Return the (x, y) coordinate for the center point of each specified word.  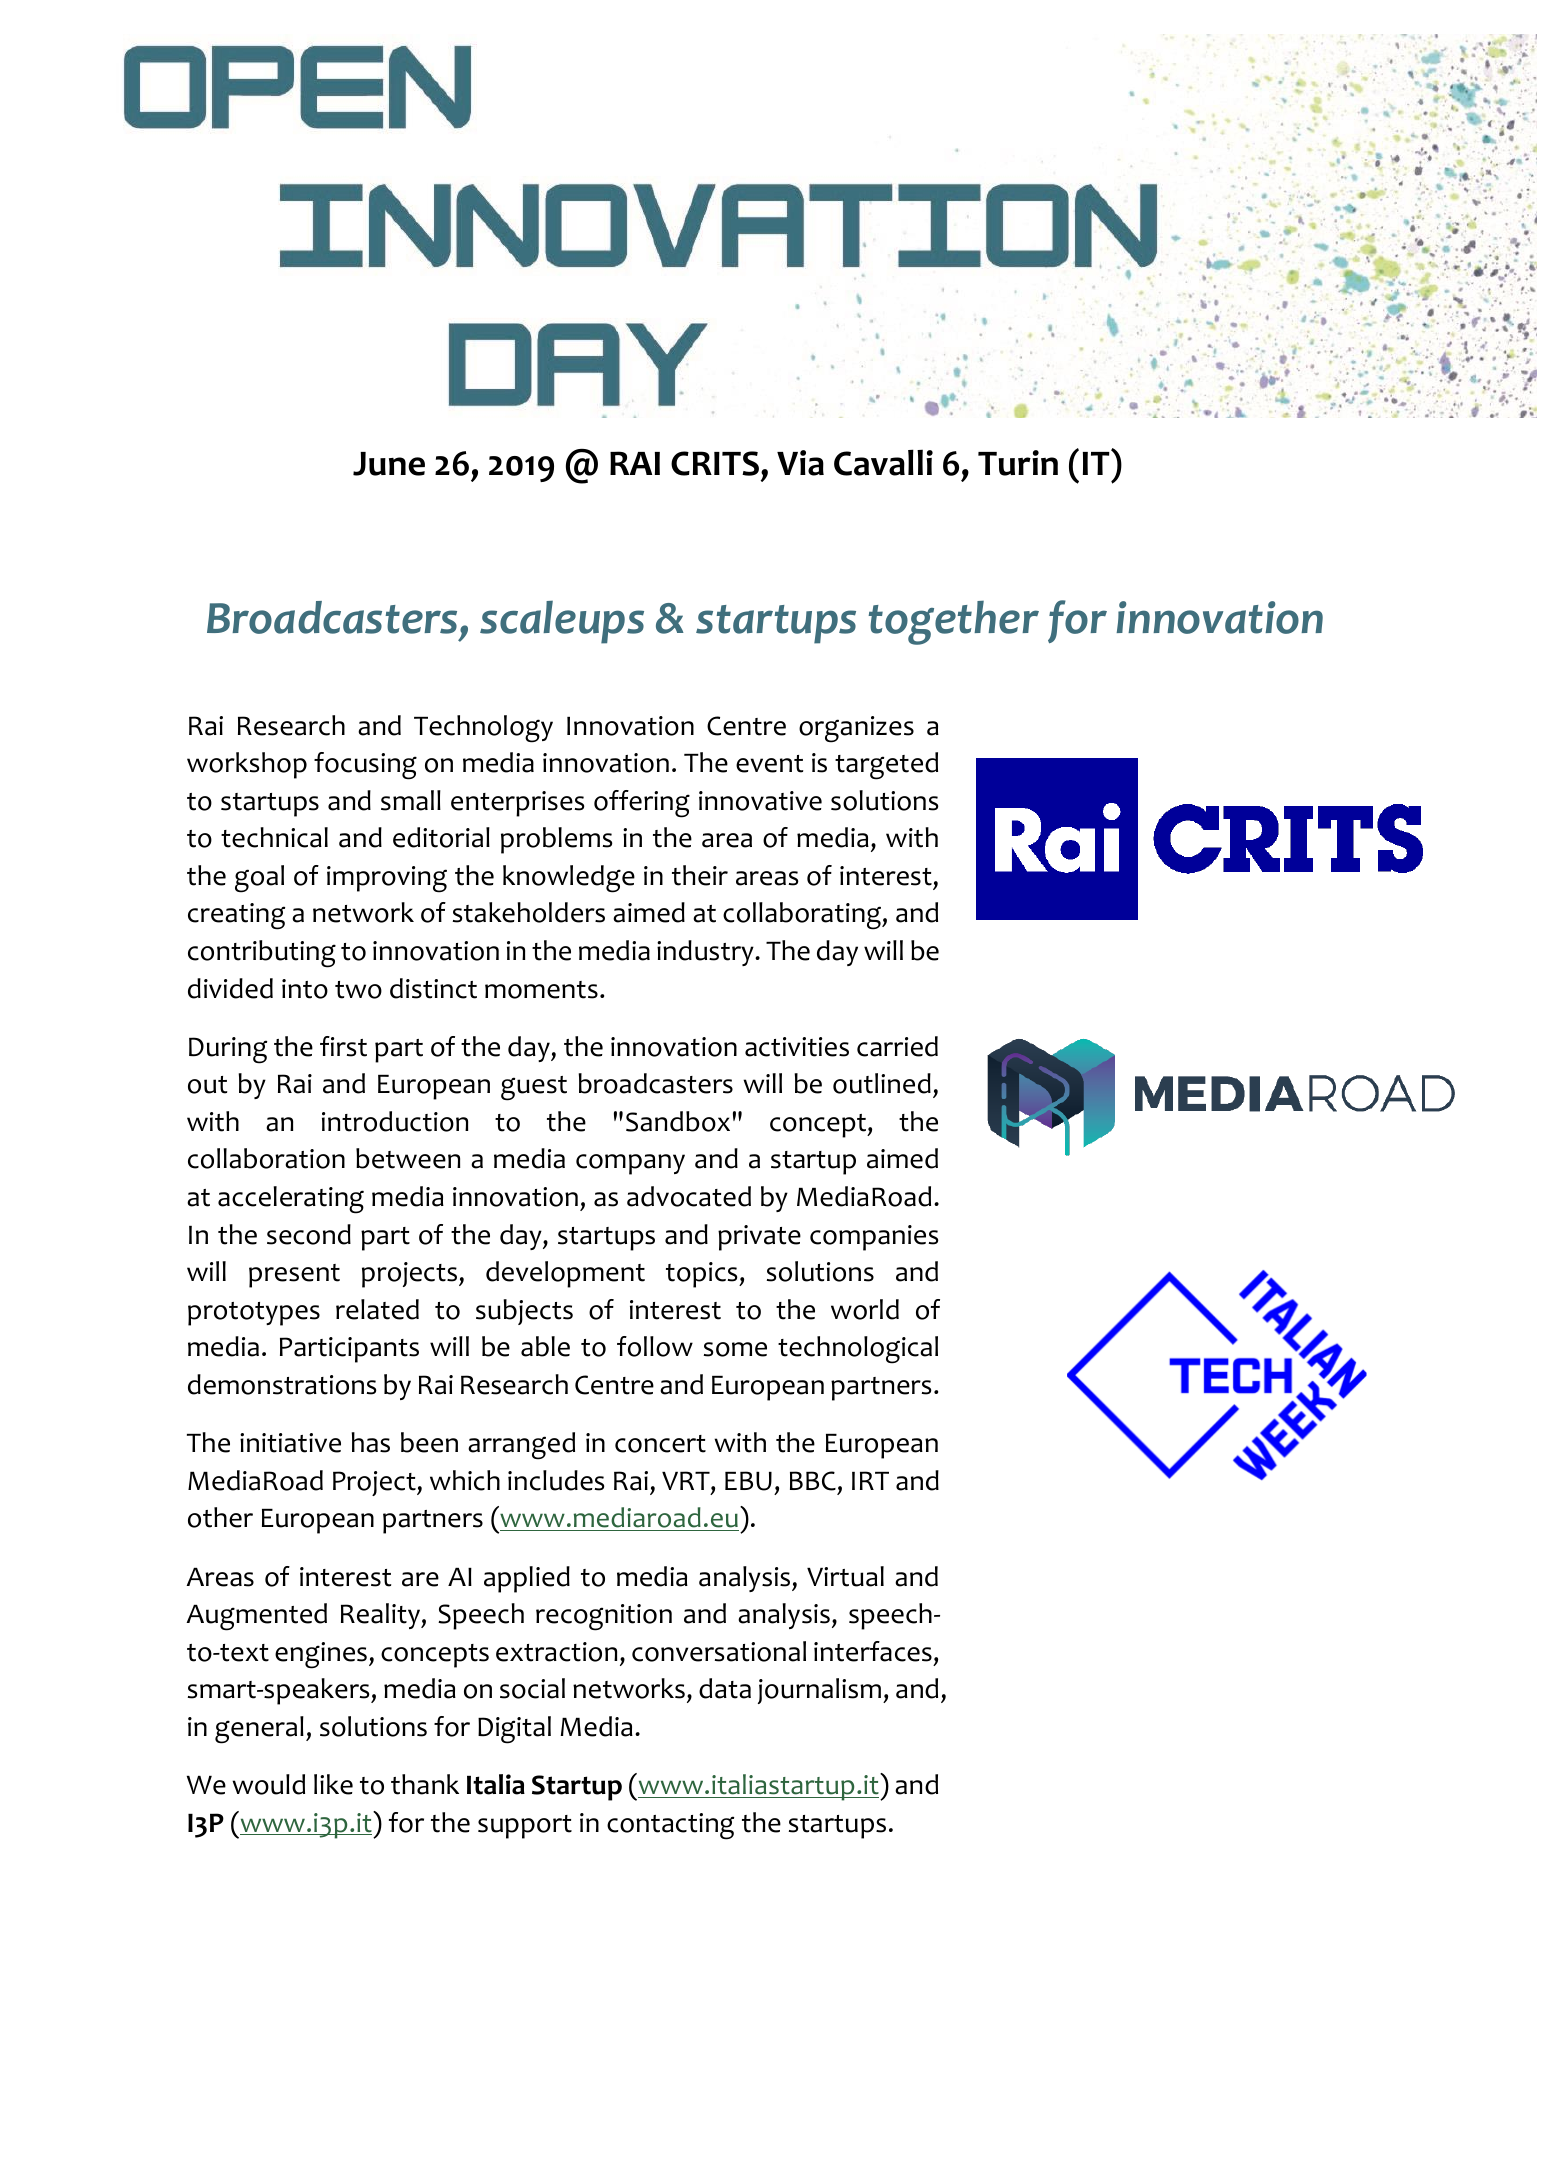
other (220, 1517)
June (389, 464)
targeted (886, 766)
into (305, 989)
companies (874, 1238)
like (333, 1784)
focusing (365, 766)
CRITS (716, 463)
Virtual (845, 1576)
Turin (1018, 463)
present (294, 1276)
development (565, 1274)
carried (897, 1046)
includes (556, 1480)
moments (541, 990)
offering (642, 804)
